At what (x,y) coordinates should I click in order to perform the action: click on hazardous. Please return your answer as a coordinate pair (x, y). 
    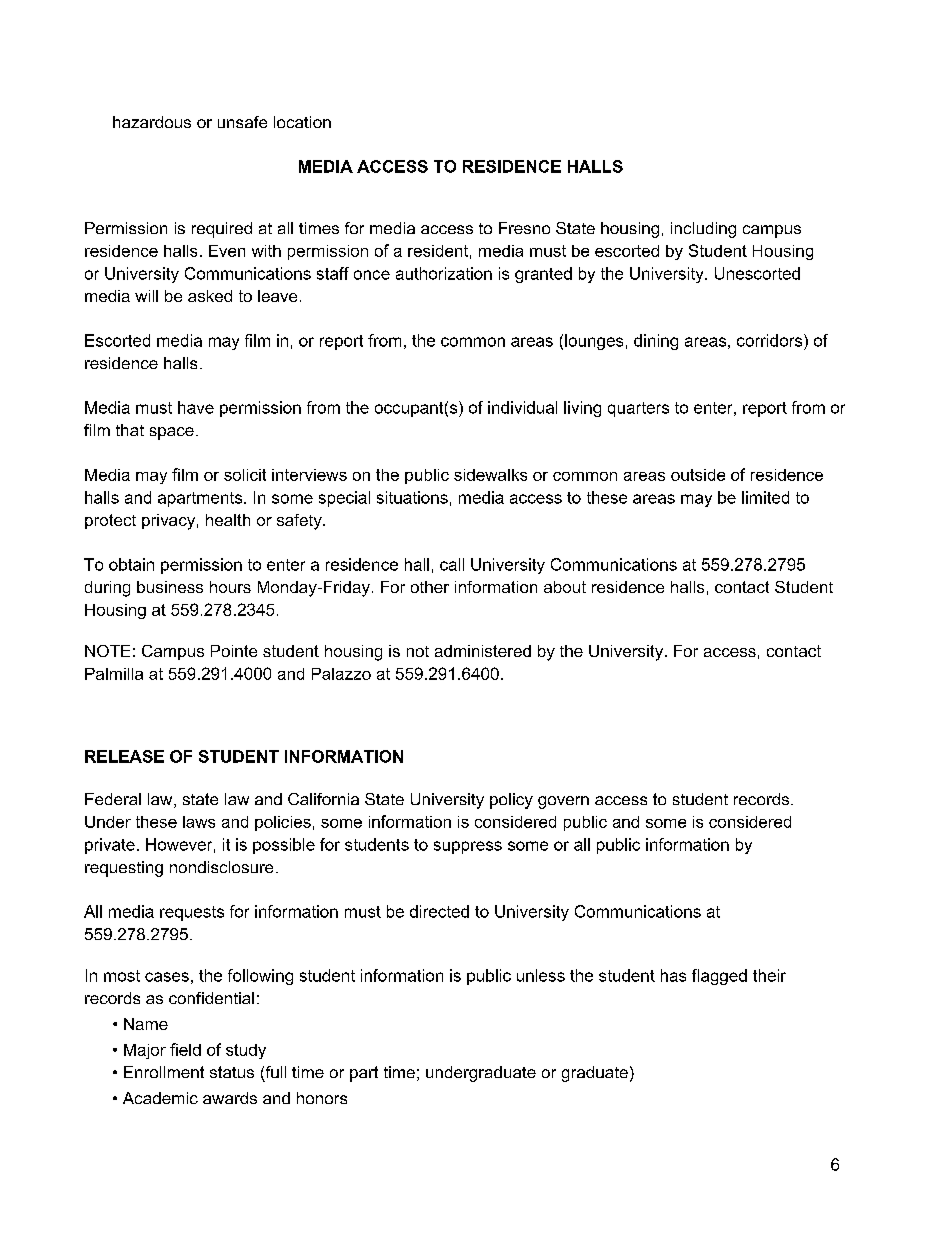
    Looking at the image, I should click on (152, 122).
